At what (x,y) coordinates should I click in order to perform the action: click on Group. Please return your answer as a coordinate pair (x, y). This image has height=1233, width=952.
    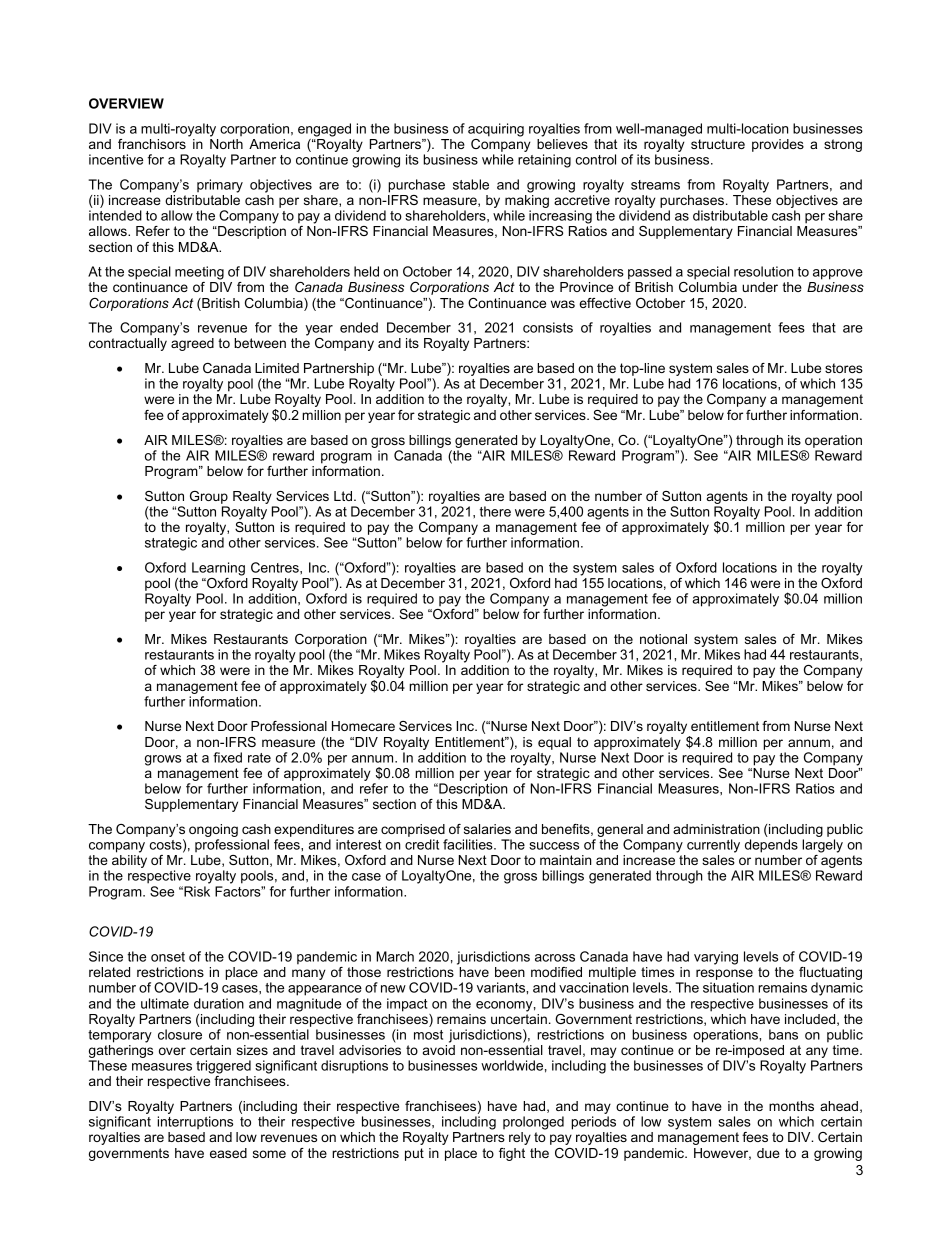
    Looking at the image, I should click on (209, 497).
